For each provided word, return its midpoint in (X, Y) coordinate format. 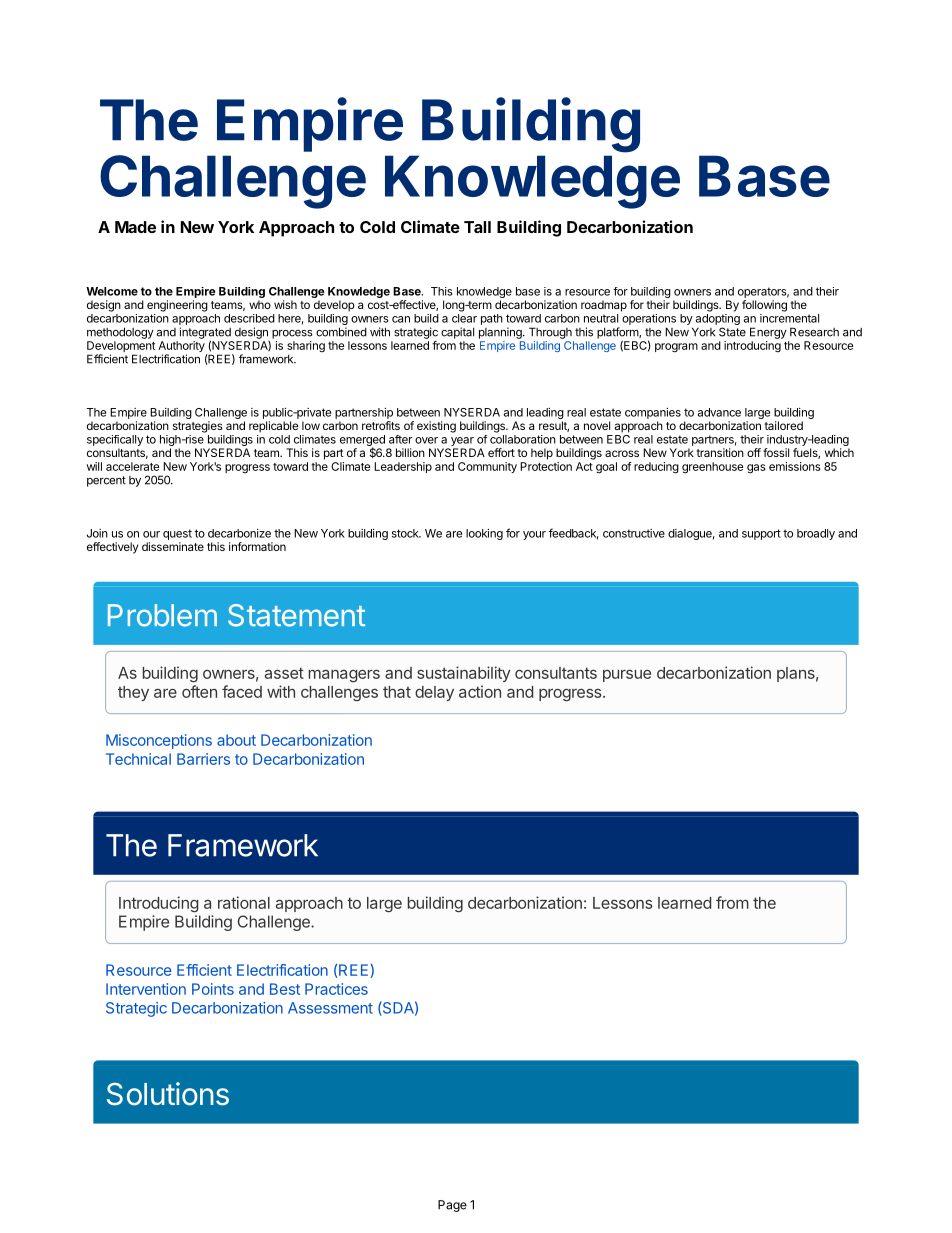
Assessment (330, 1008)
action (480, 691)
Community (487, 467)
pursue (627, 676)
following (764, 306)
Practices (336, 989)
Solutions (168, 1094)
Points (213, 989)
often (199, 691)
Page (452, 1206)
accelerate (133, 466)
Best (285, 989)
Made (135, 227)
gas (756, 469)
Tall (477, 227)
